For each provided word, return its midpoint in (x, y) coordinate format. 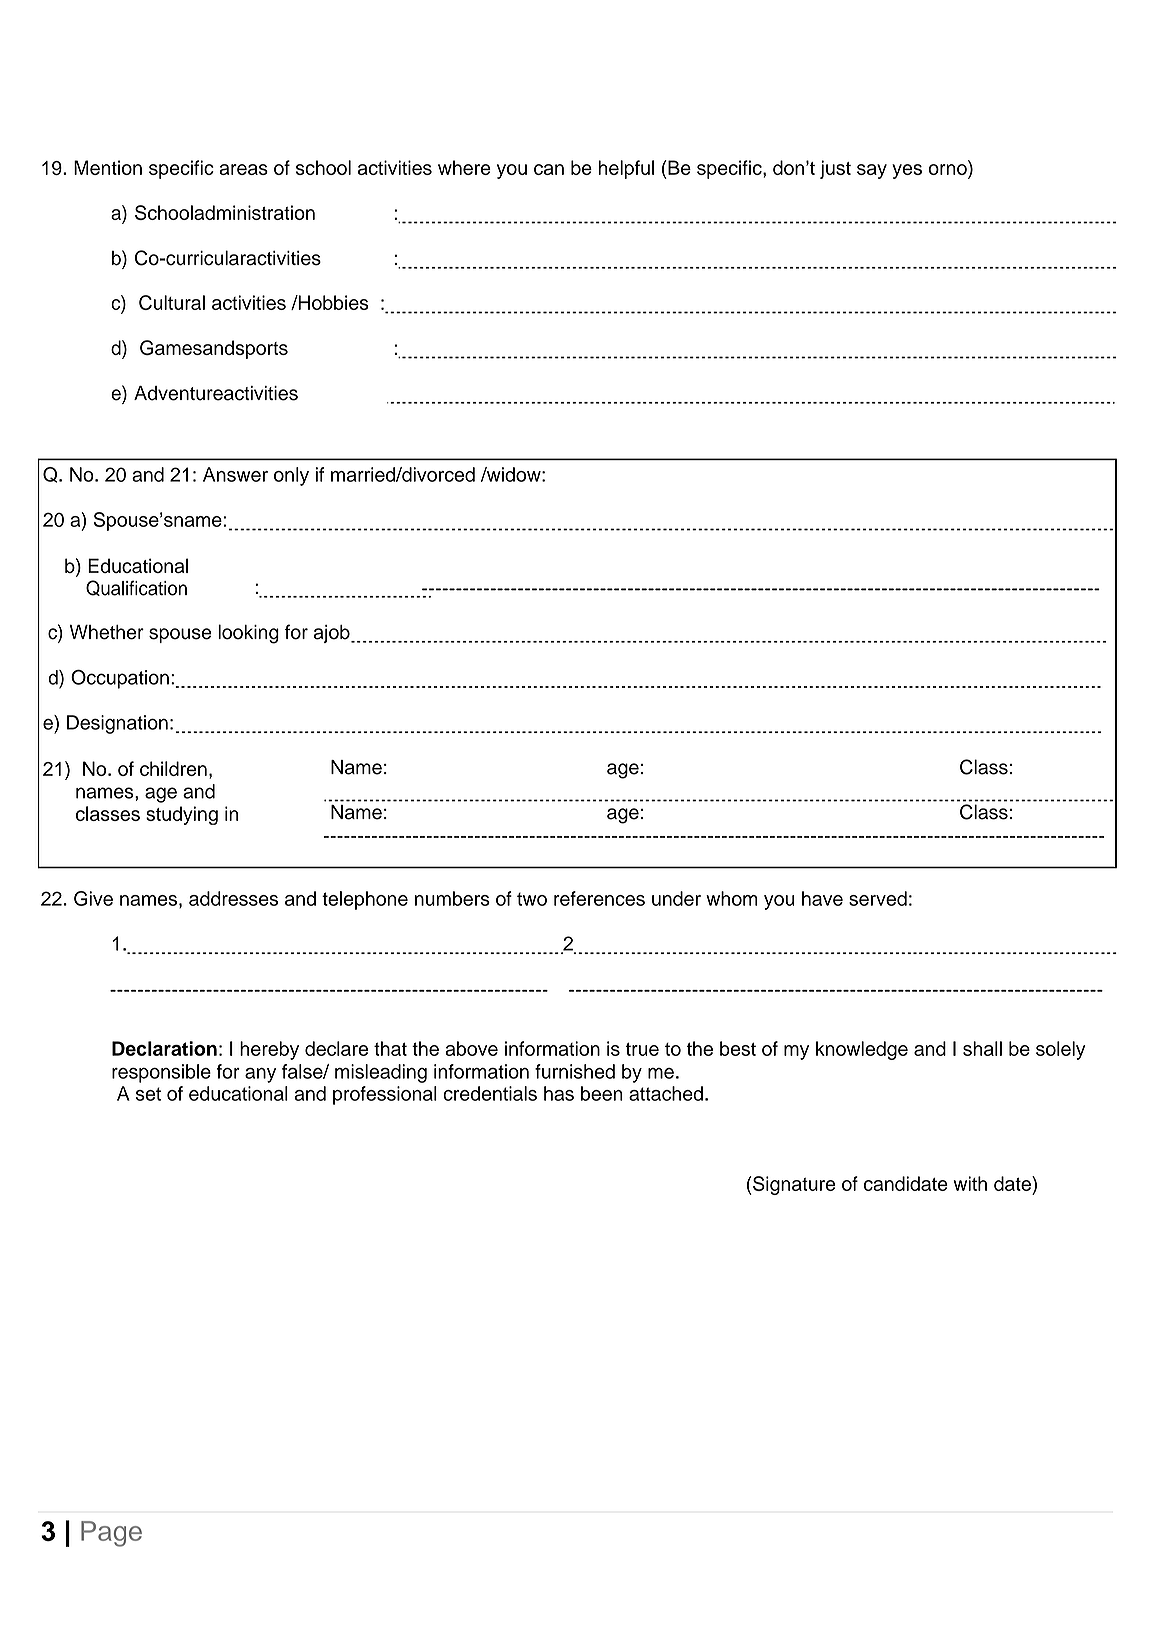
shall (982, 1048)
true (642, 1049)
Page (111, 1534)
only (291, 476)
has (559, 1093)
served (878, 898)
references (599, 898)
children (173, 768)
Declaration (164, 1048)
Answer (235, 474)
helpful (626, 169)
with (970, 1183)
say (872, 171)
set (148, 1094)
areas (244, 169)
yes (907, 171)
